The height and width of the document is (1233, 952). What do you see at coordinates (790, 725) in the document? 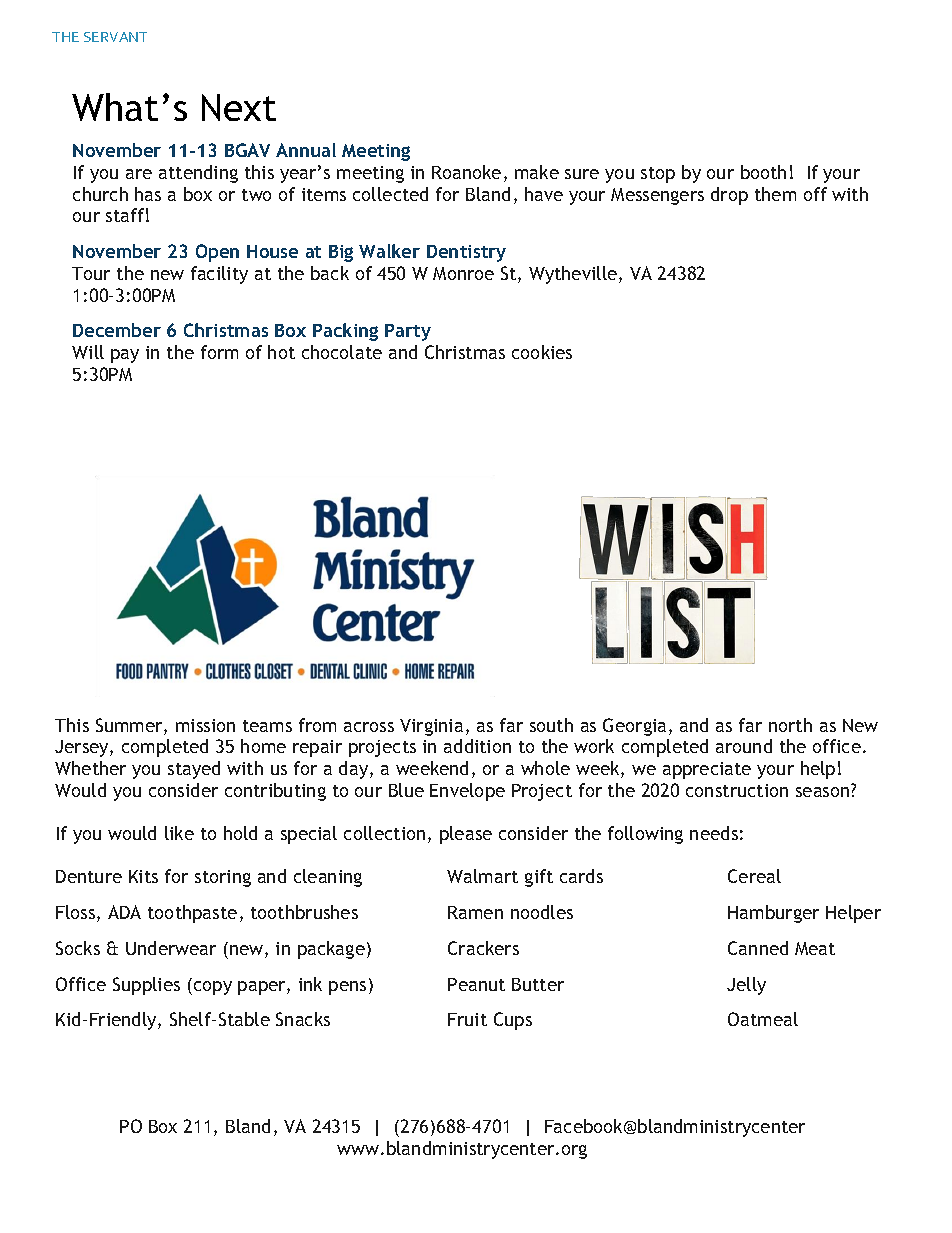
I see `north` at bounding box center [790, 725].
